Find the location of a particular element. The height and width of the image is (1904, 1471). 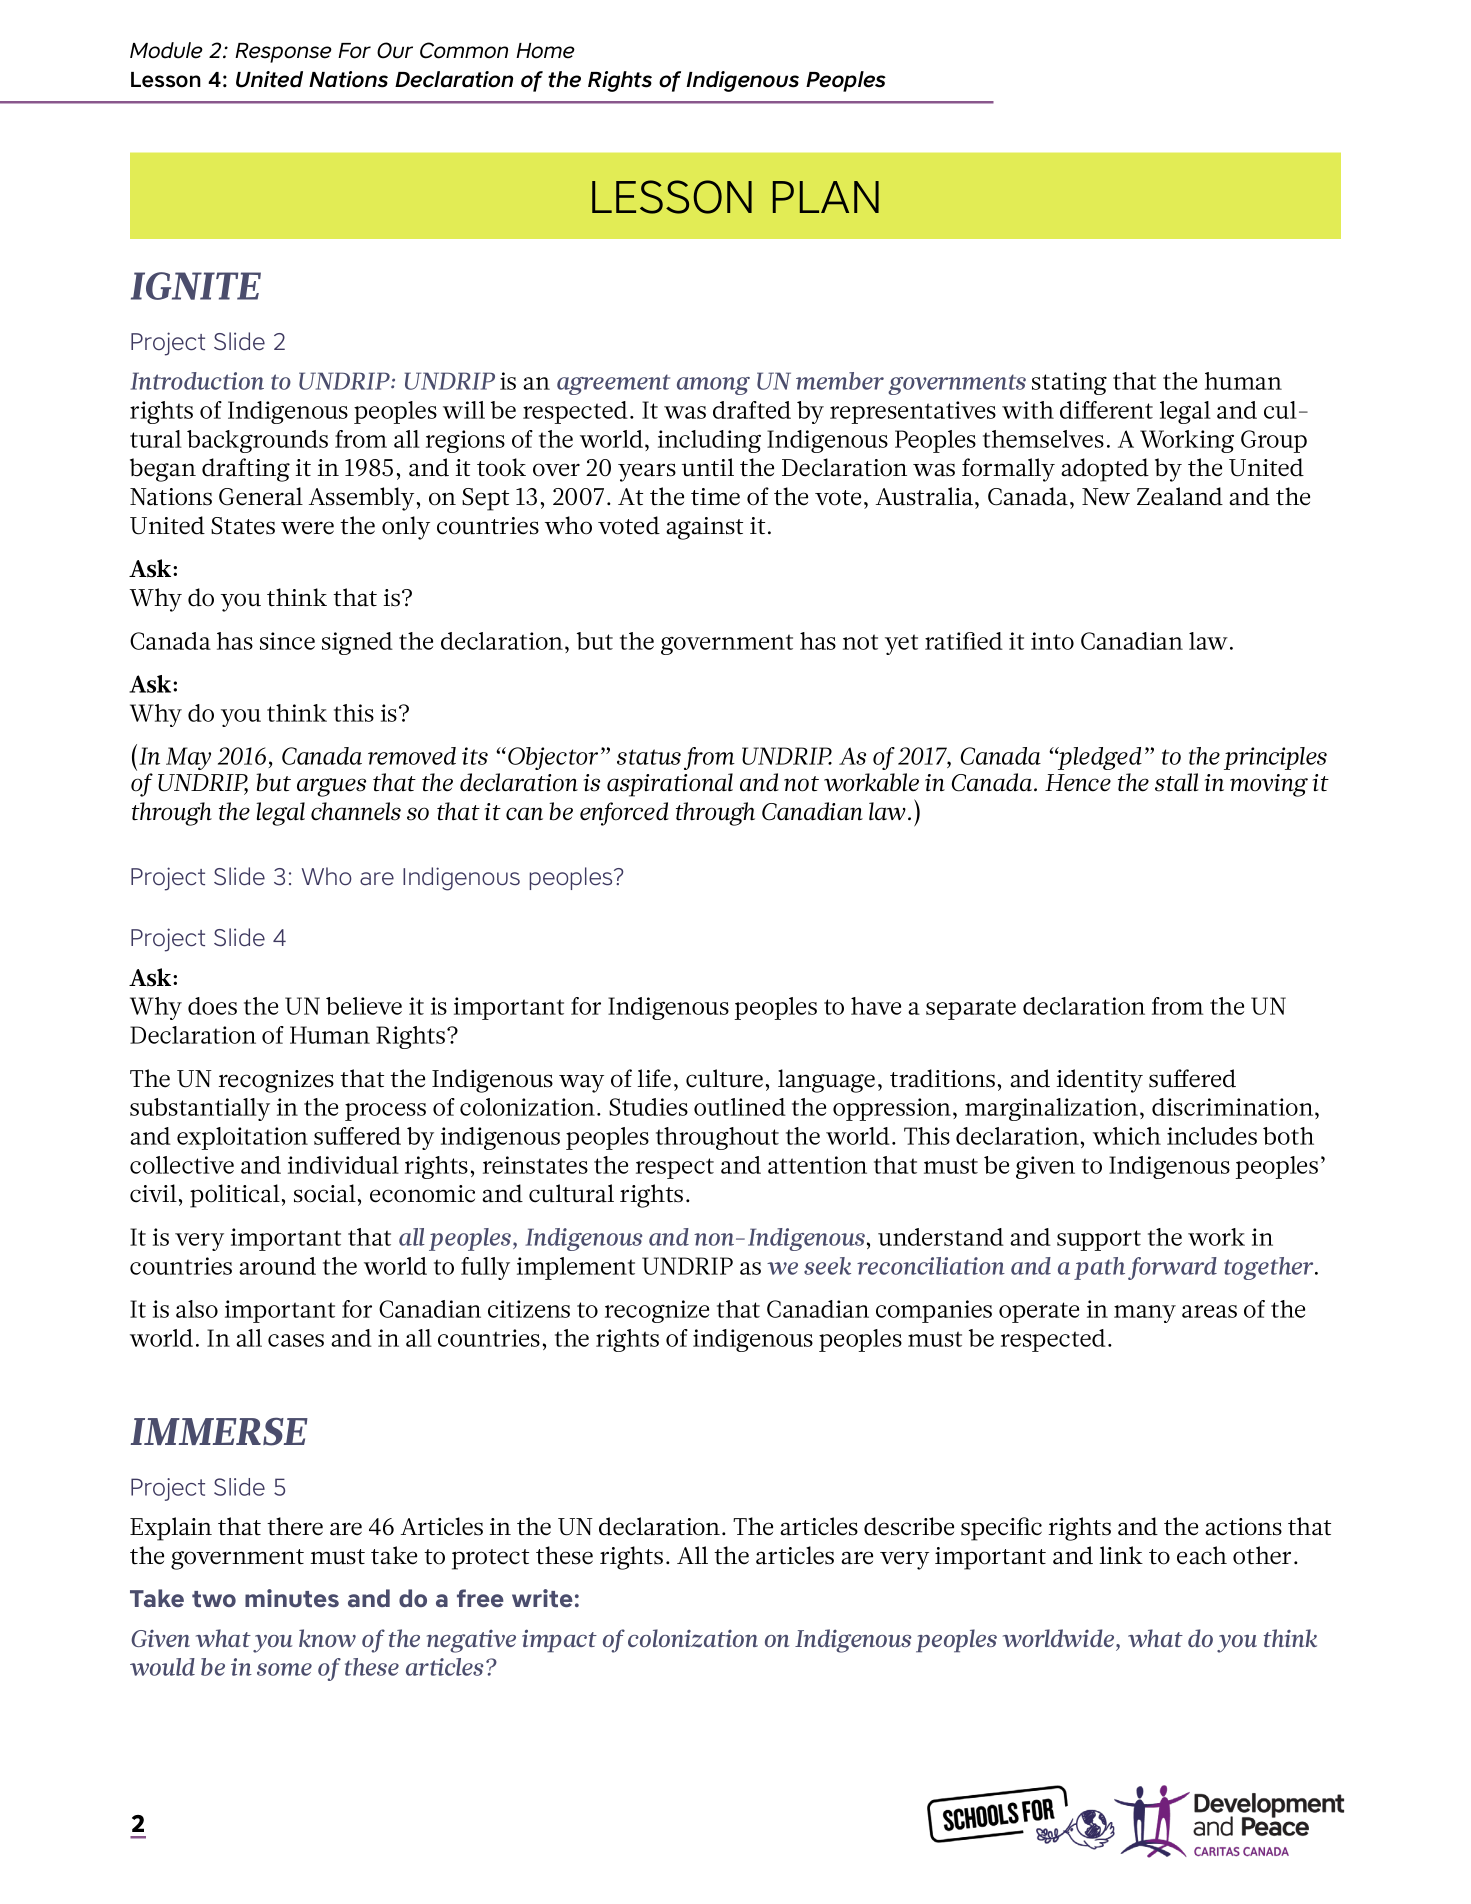

General is located at coordinates (261, 496).
